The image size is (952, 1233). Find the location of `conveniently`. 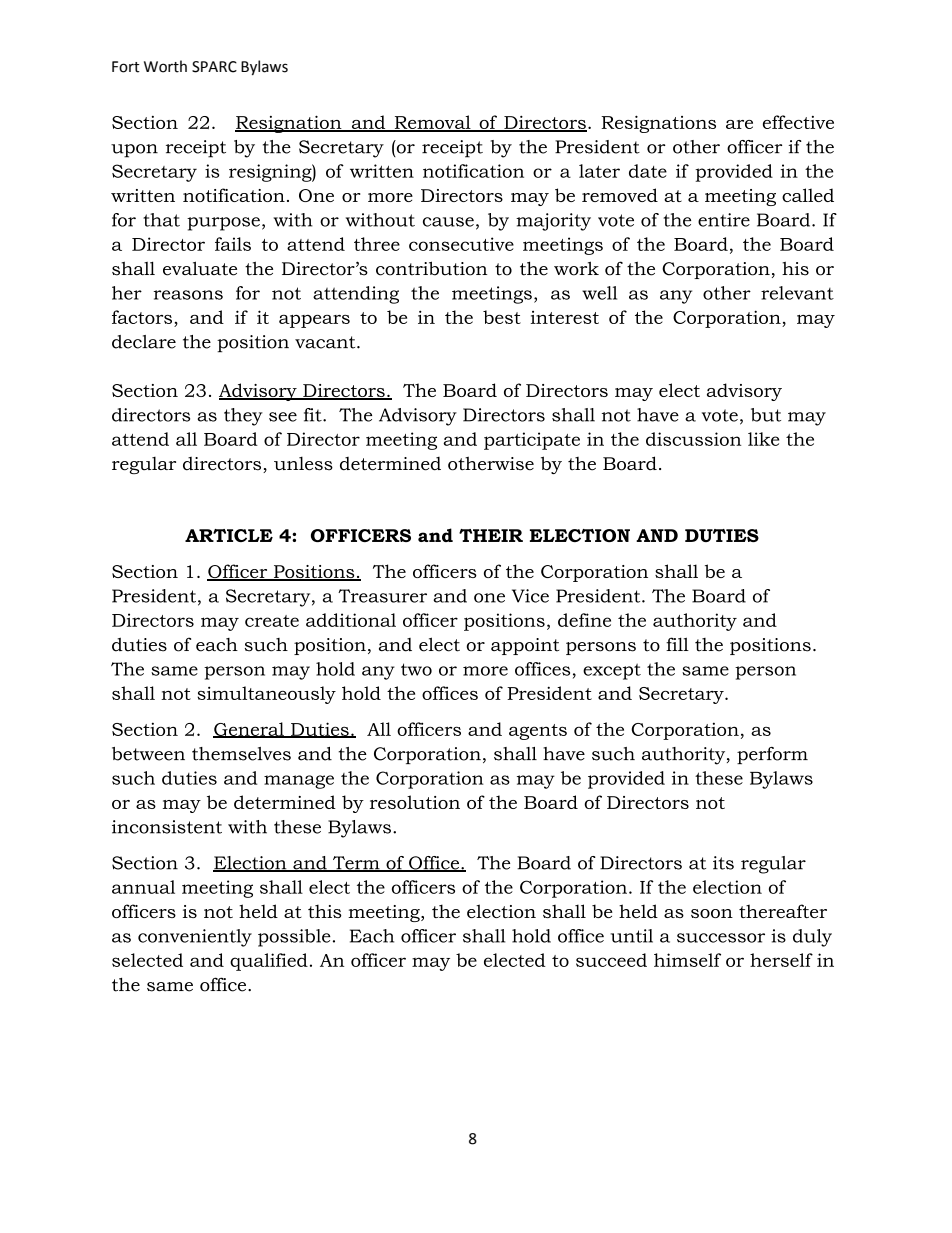

conveniently is located at coordinates (195, 938).
